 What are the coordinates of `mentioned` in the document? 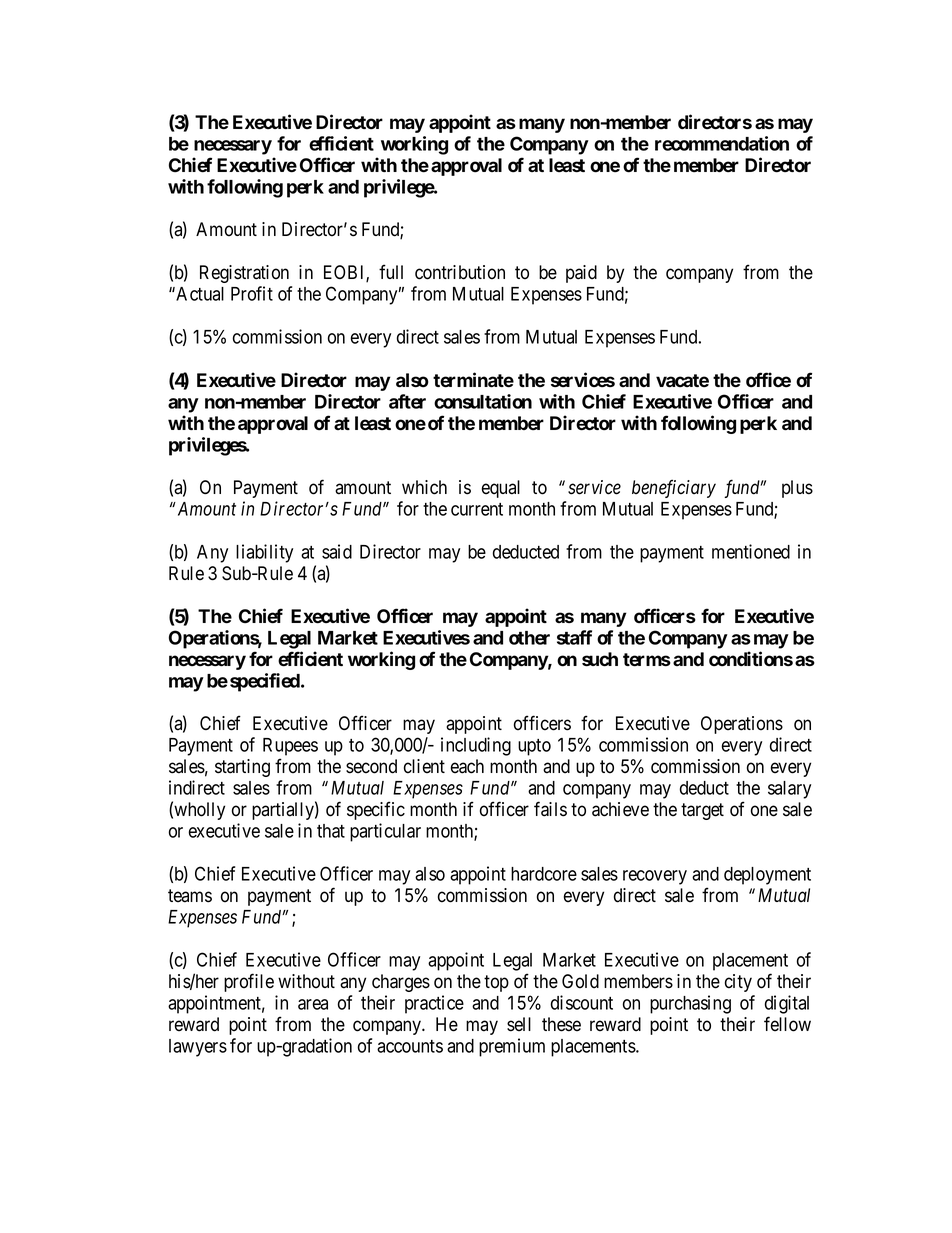 It's located at (751, 551).
